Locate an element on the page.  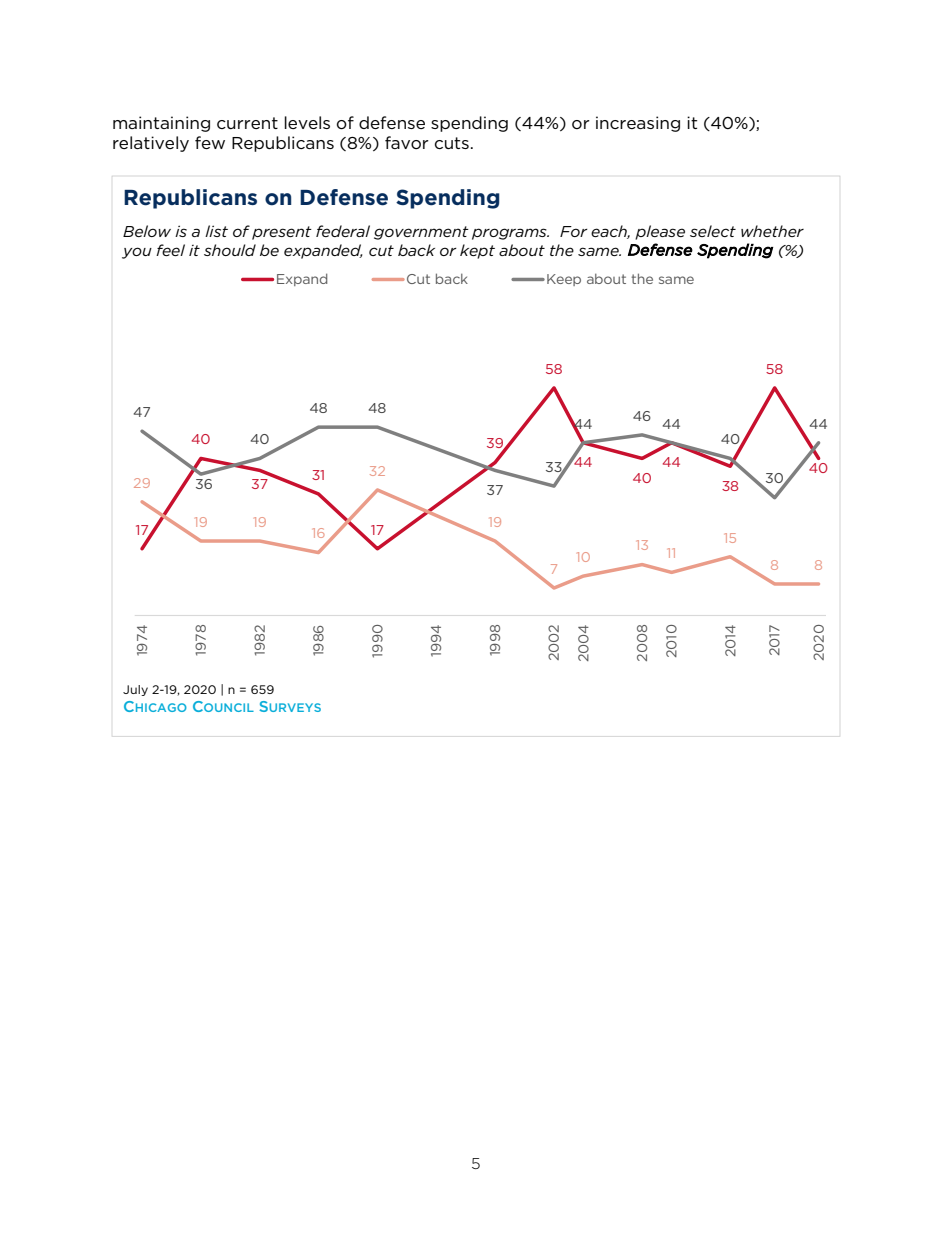
please is located at coordinates (660, 232).
